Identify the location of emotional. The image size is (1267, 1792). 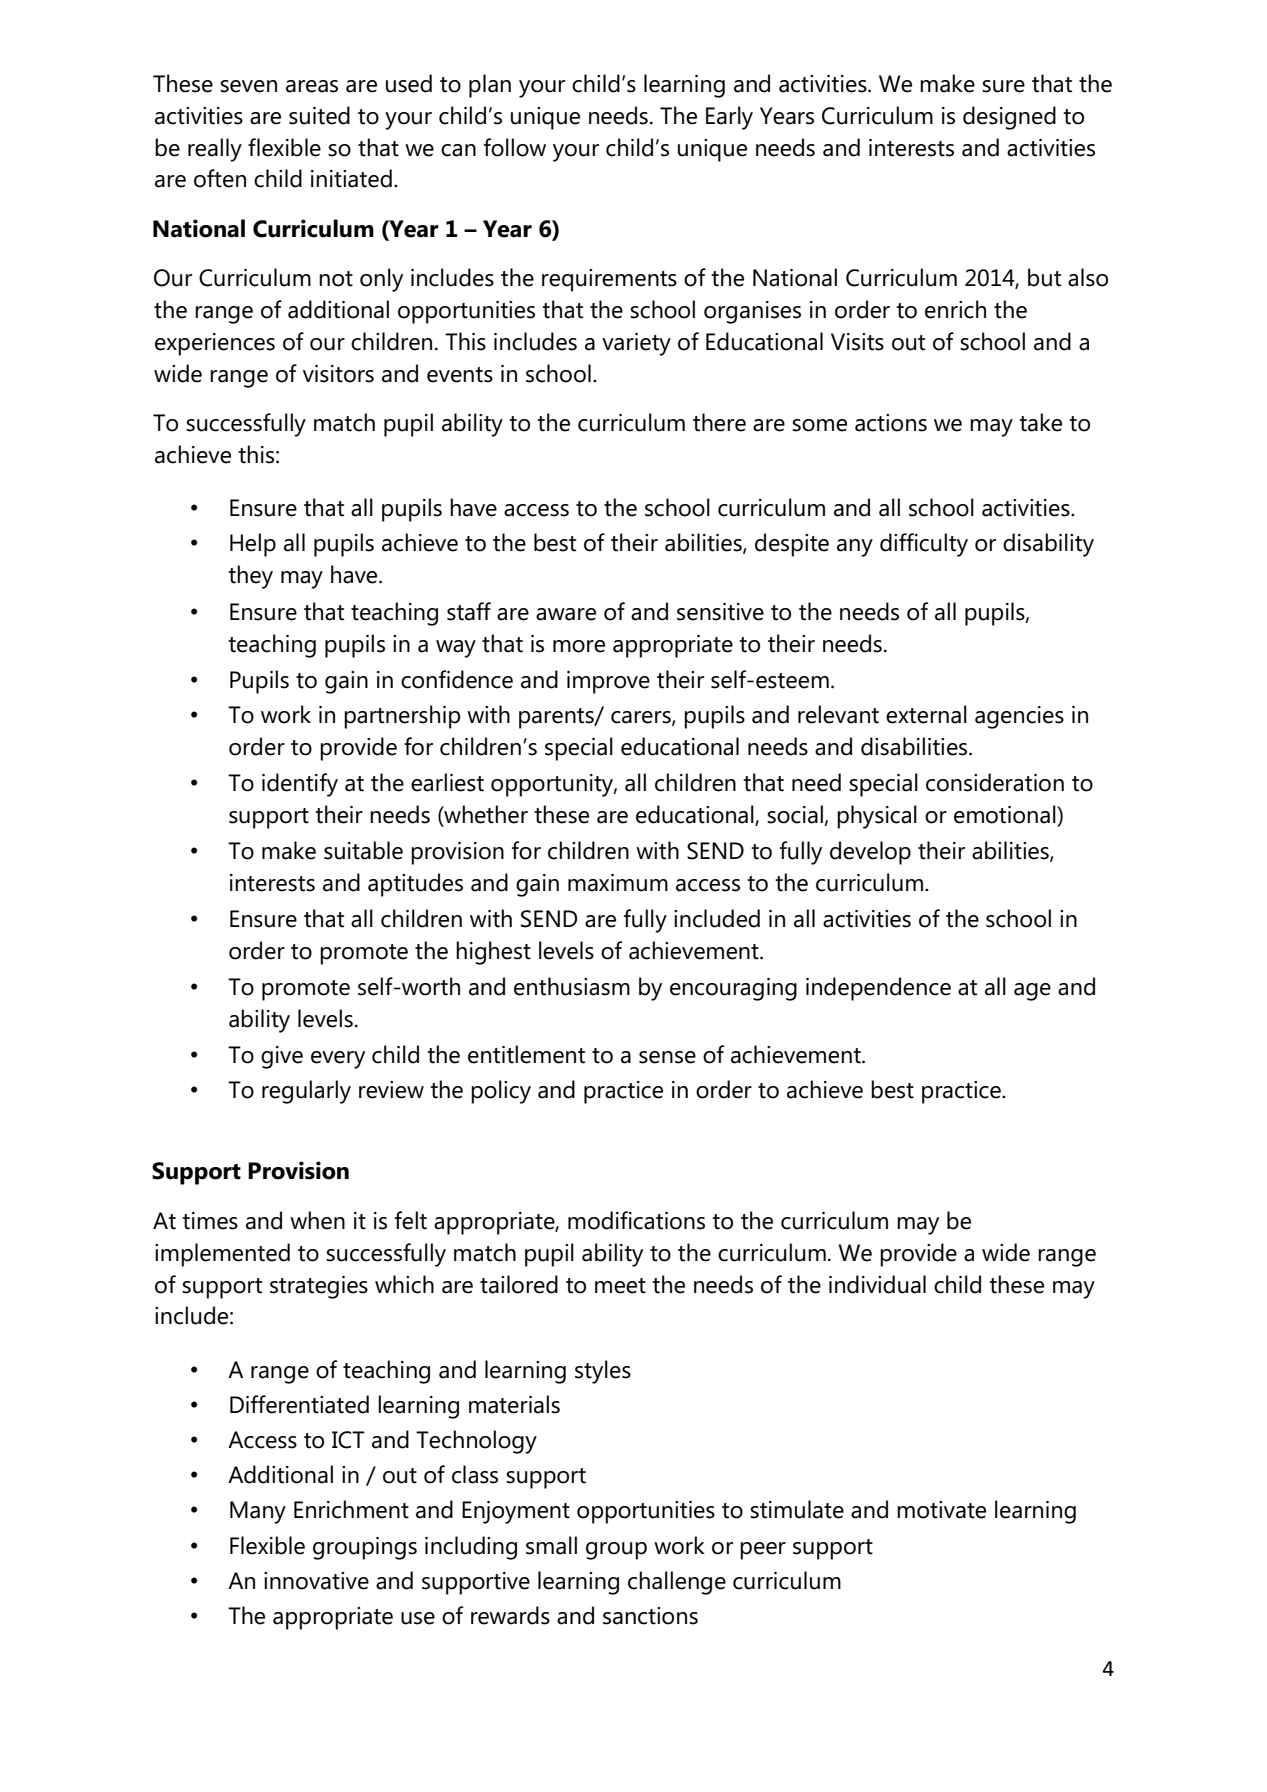
(1006, 814).
